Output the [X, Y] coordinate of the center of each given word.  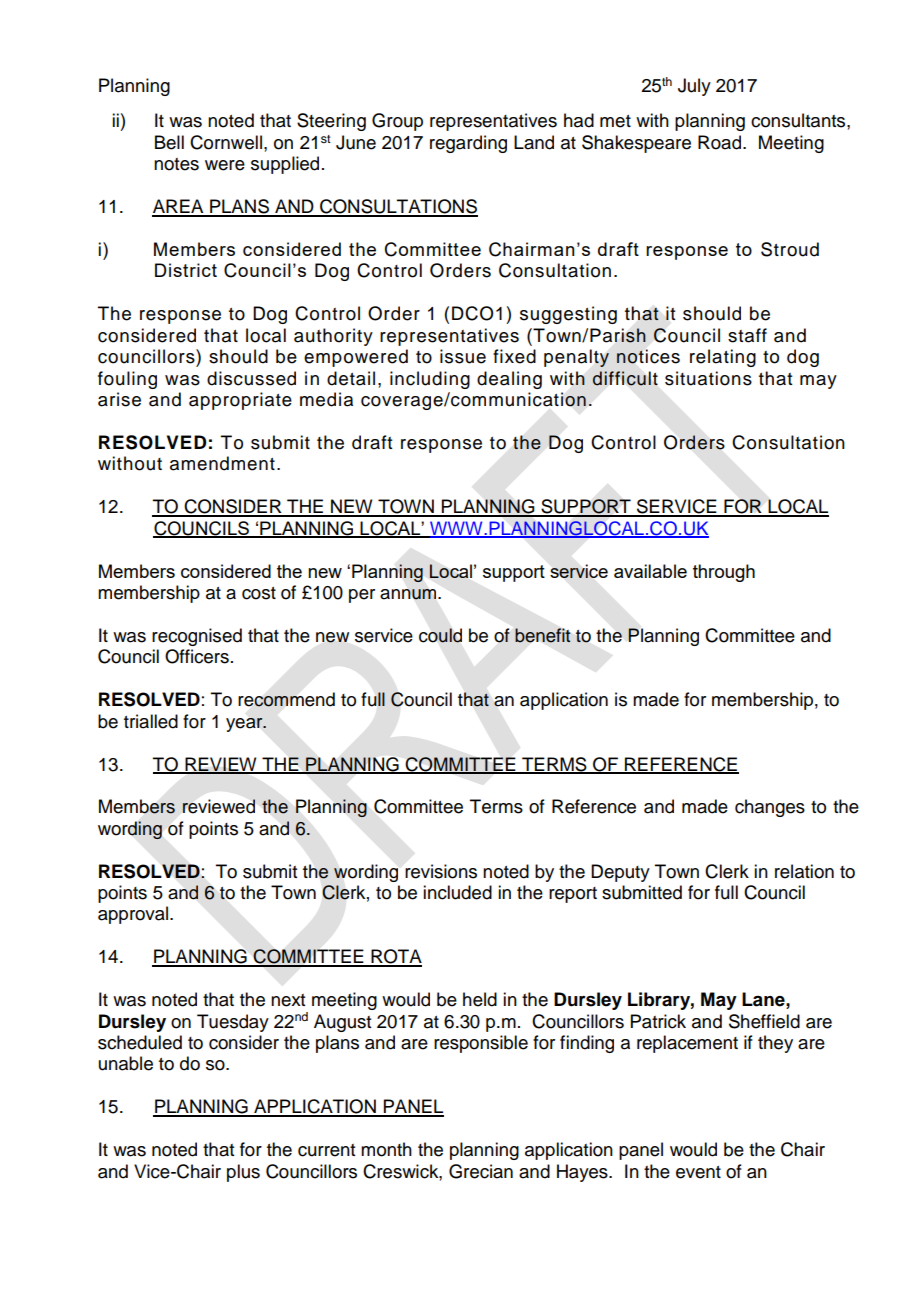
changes [770, 808]
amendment [222, 463]
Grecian [481, 1171]
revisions [441, 871]
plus [243, 1173]
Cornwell [226, 142]
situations [708, 378]
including [430, 380]
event [698, 1172]
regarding [468, 144]
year [245, 725]
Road [719, 142]
